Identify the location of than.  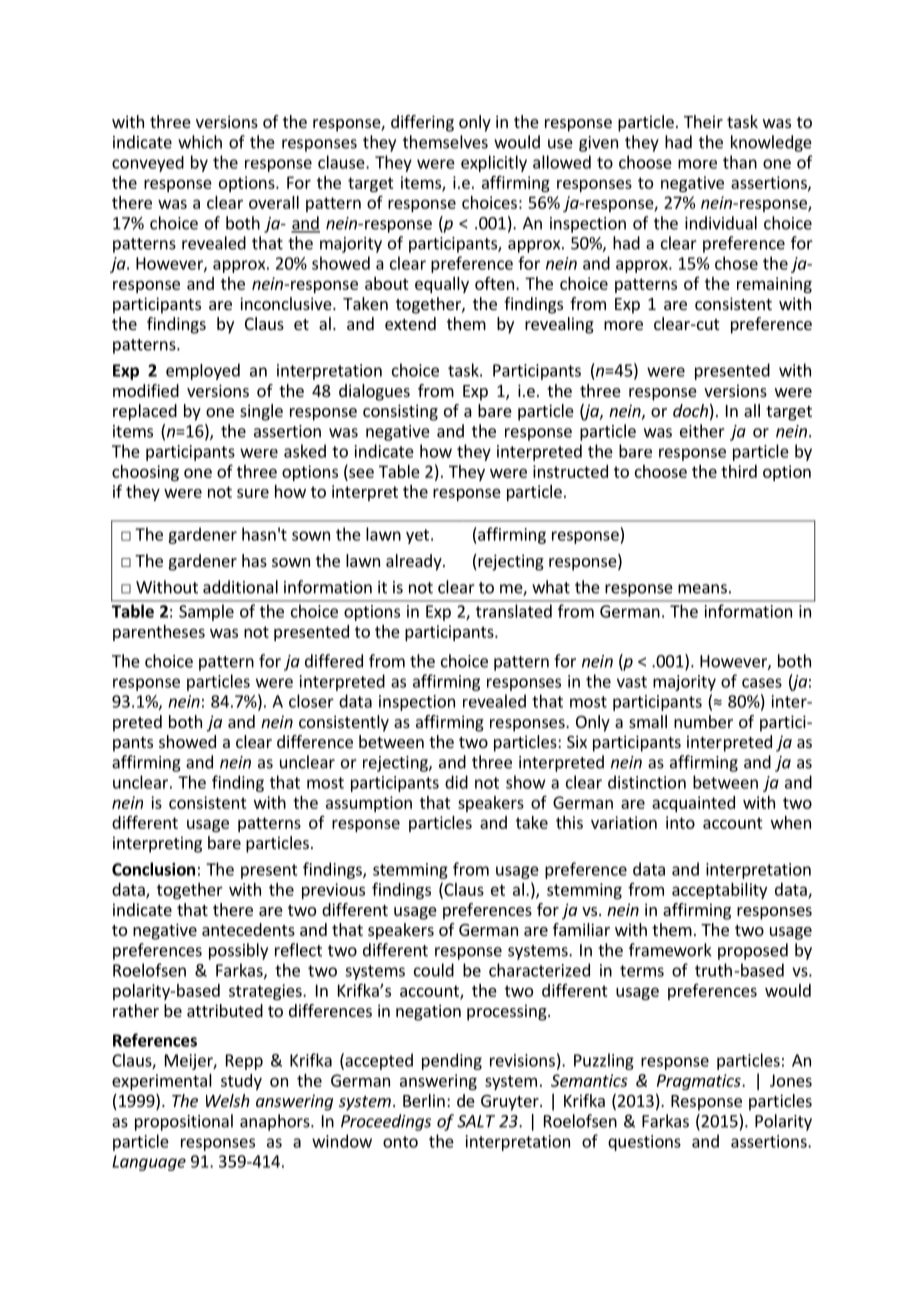
(740, 162).
